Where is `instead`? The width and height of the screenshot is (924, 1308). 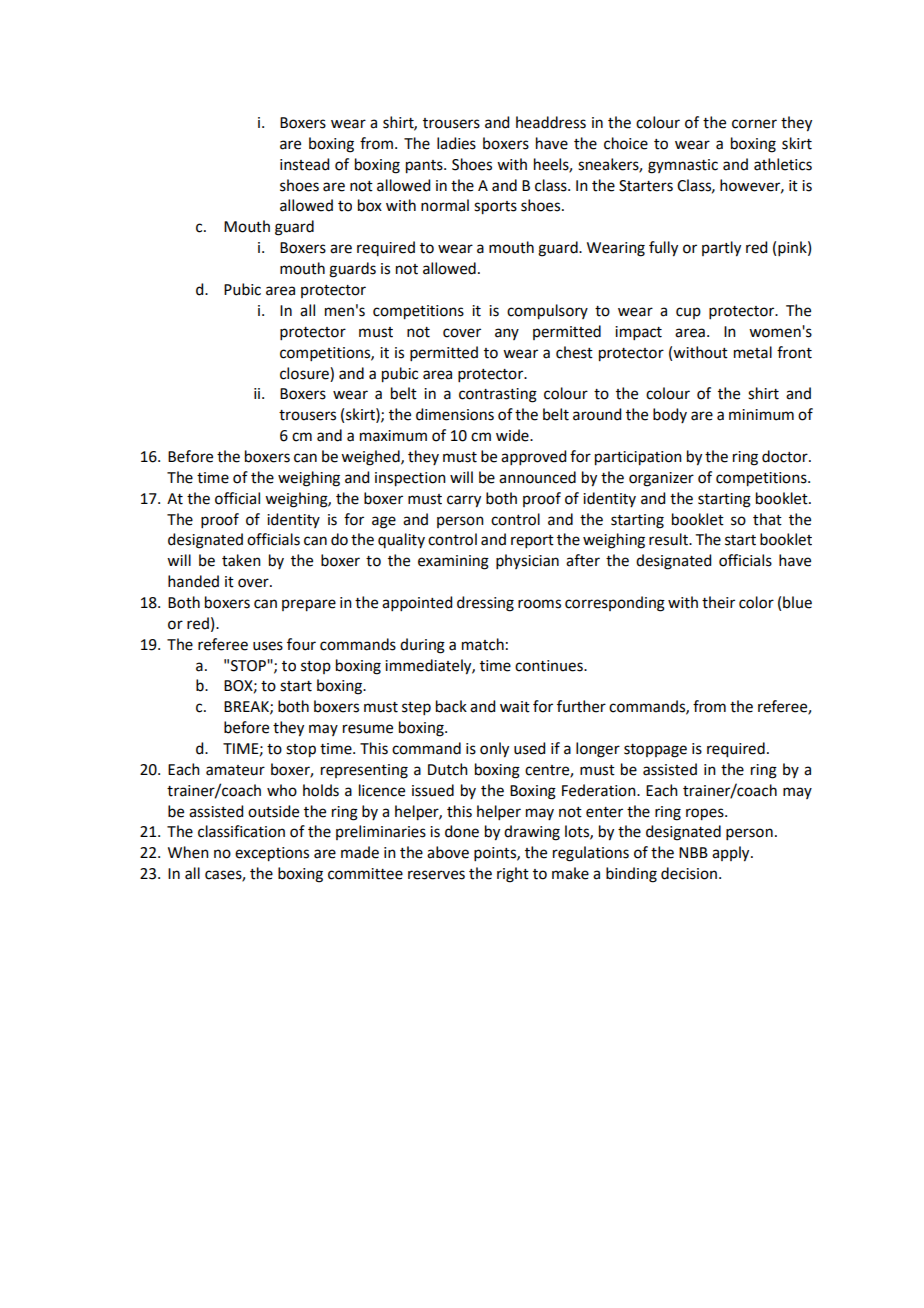
instead is located at coordinates (304, 164).
